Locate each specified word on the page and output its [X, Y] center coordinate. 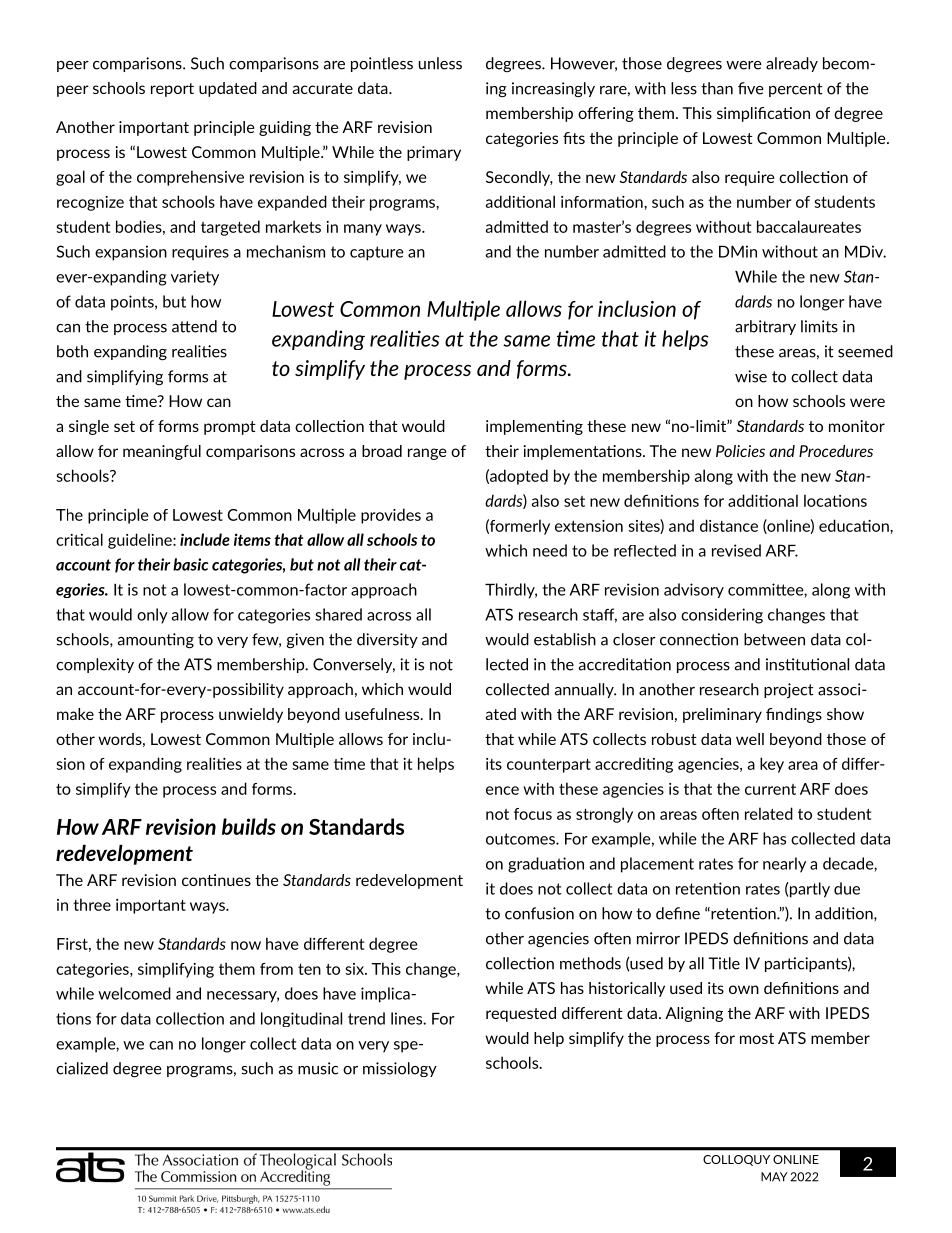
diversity [387, 640]
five [751, 88]
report [172, 90]
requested [521, 1014]
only [152, 616]
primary [434, 153]
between [774, 639]
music [318, 1068]
